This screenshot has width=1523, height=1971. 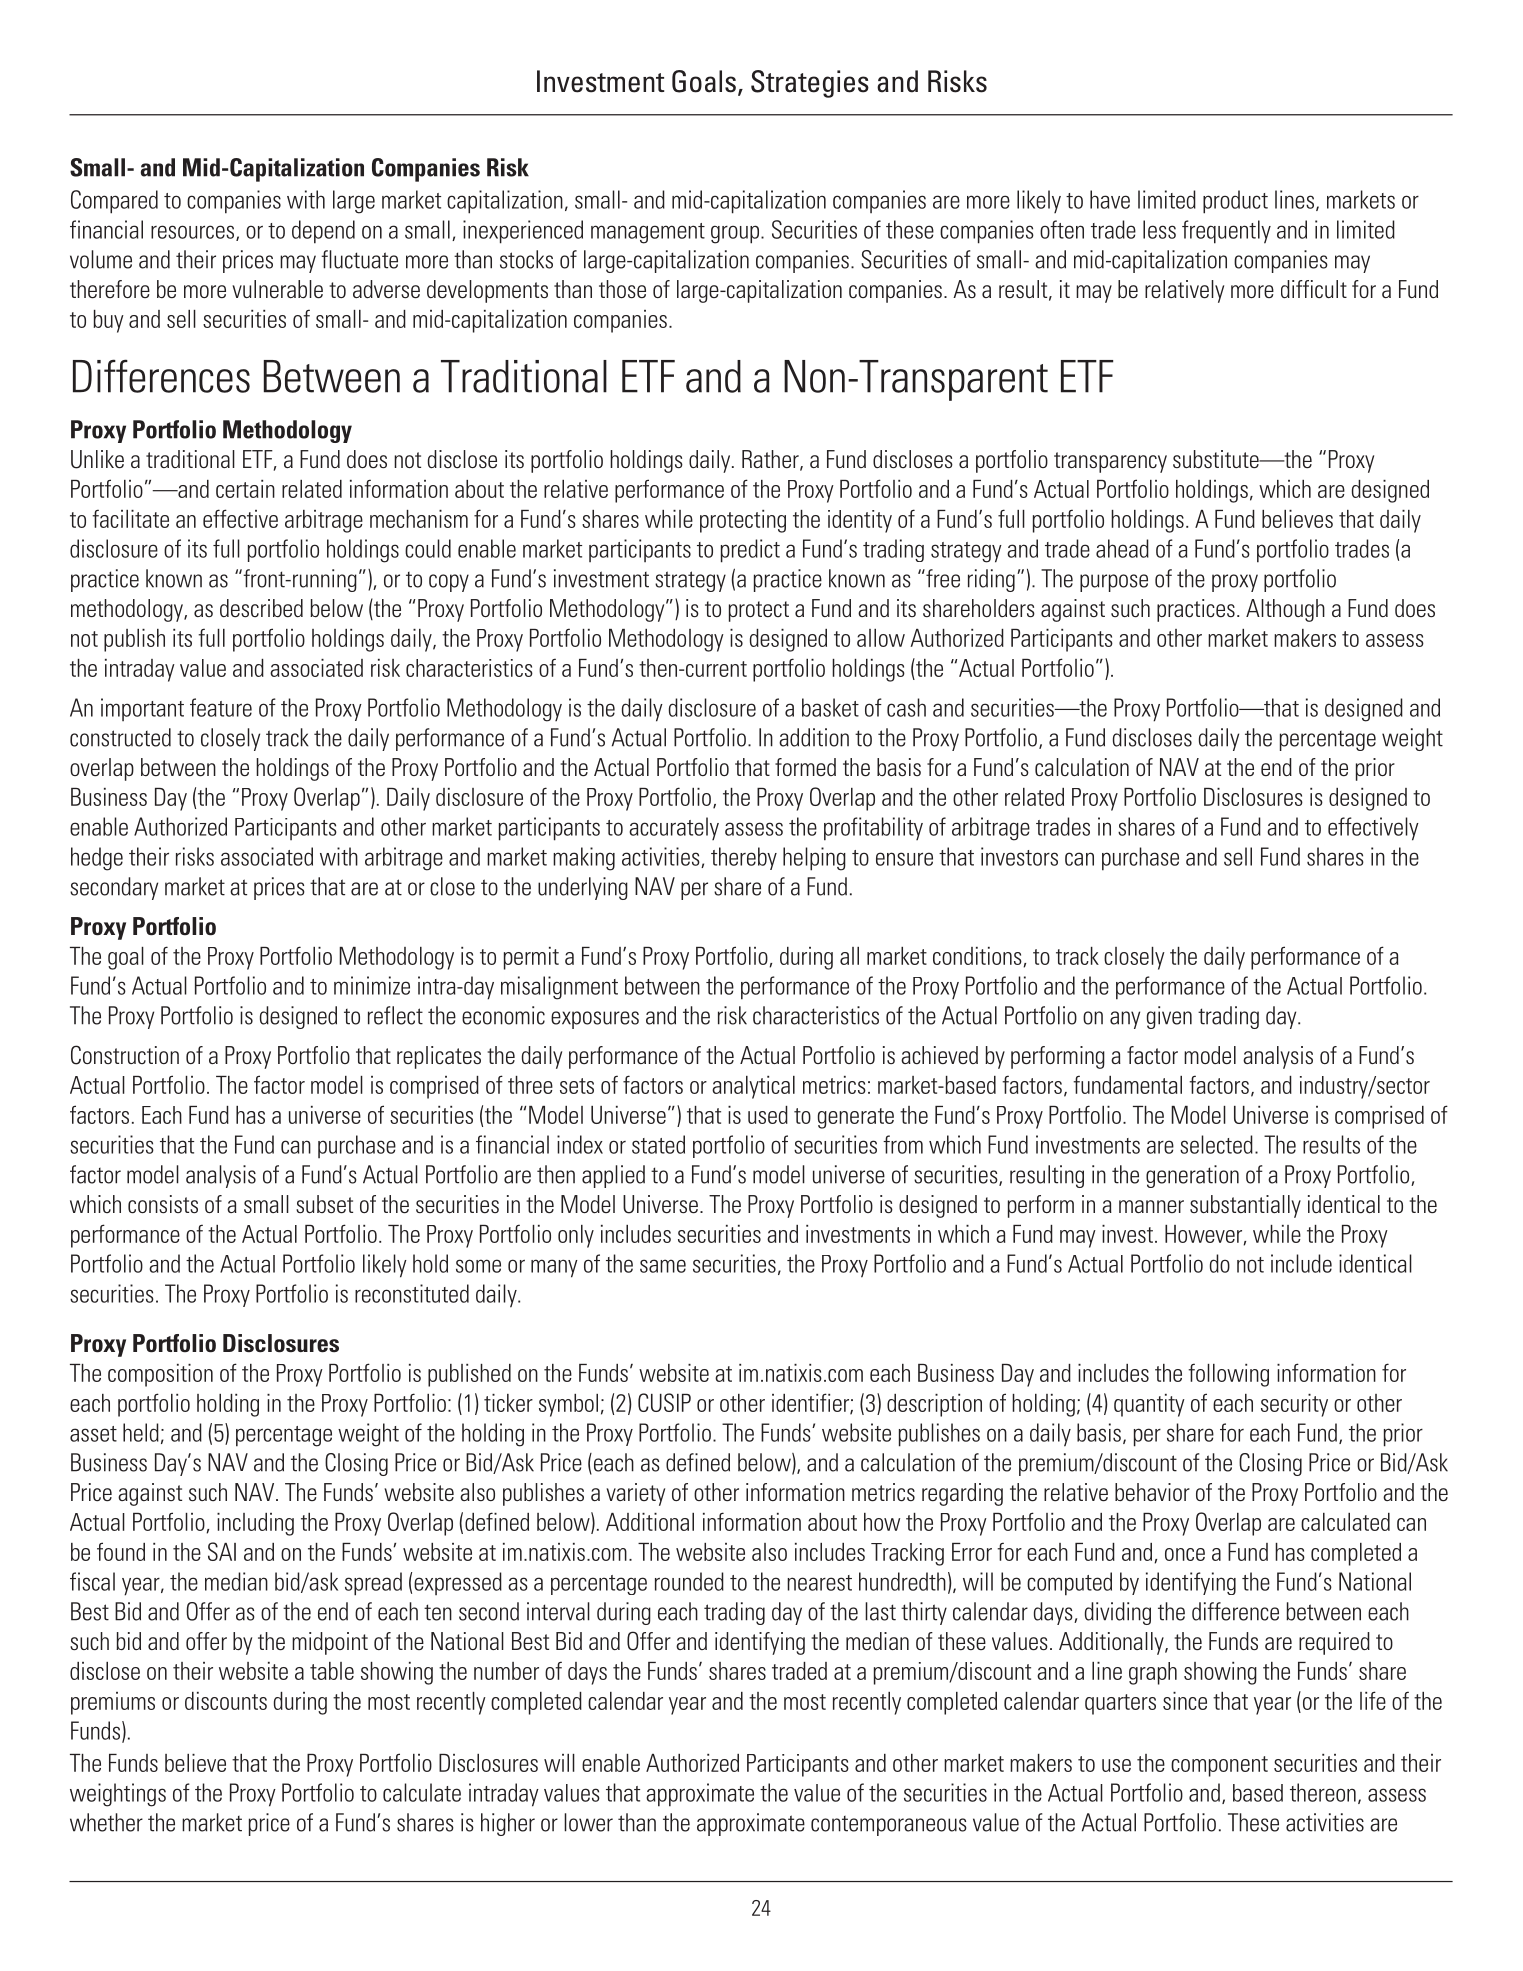 What do you see at coordinates (1219, 1766) in the screenshot?
I see `component` at bounding box center [1219, 1766].
